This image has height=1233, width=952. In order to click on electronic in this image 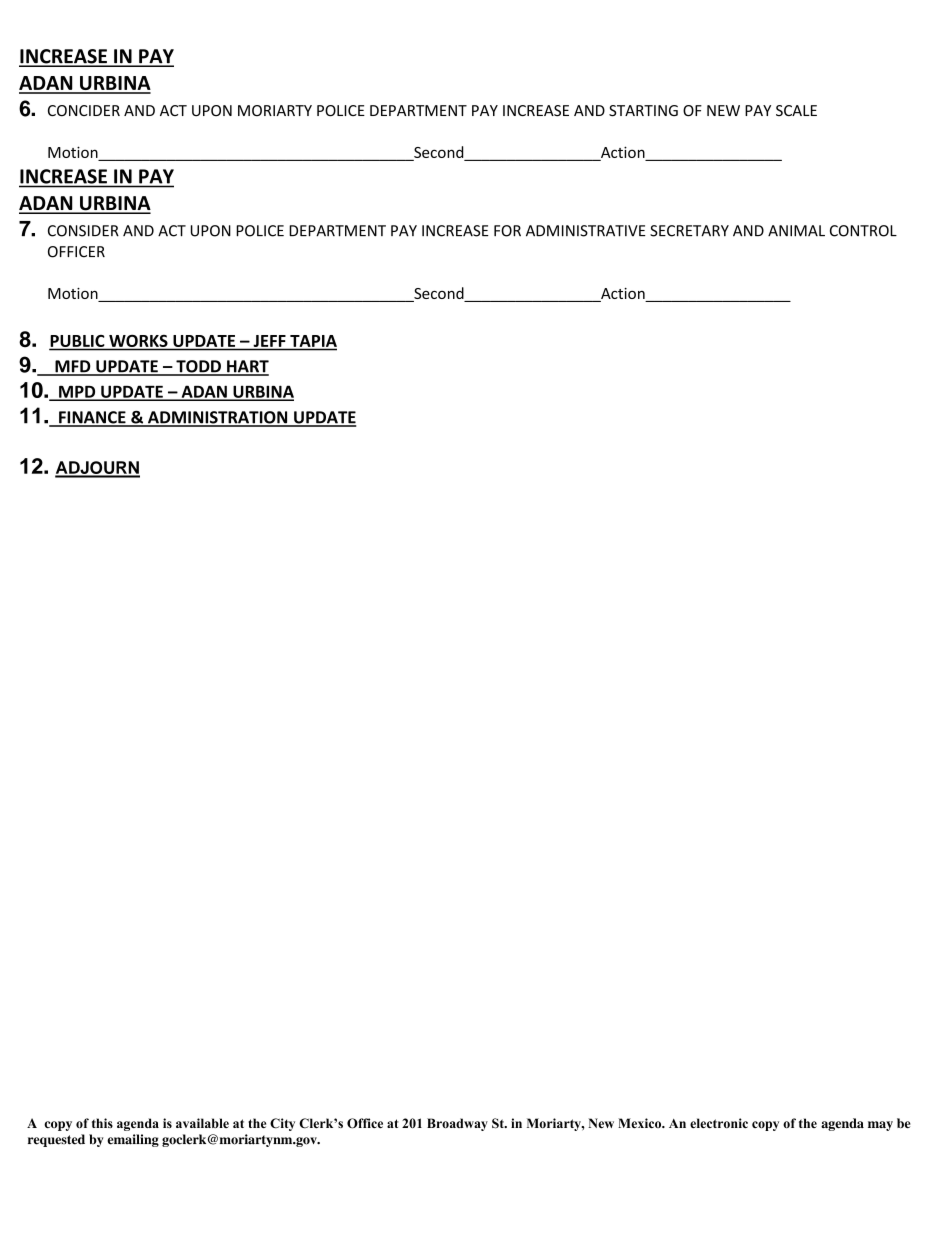, I will do `click(719, 1123)`.
